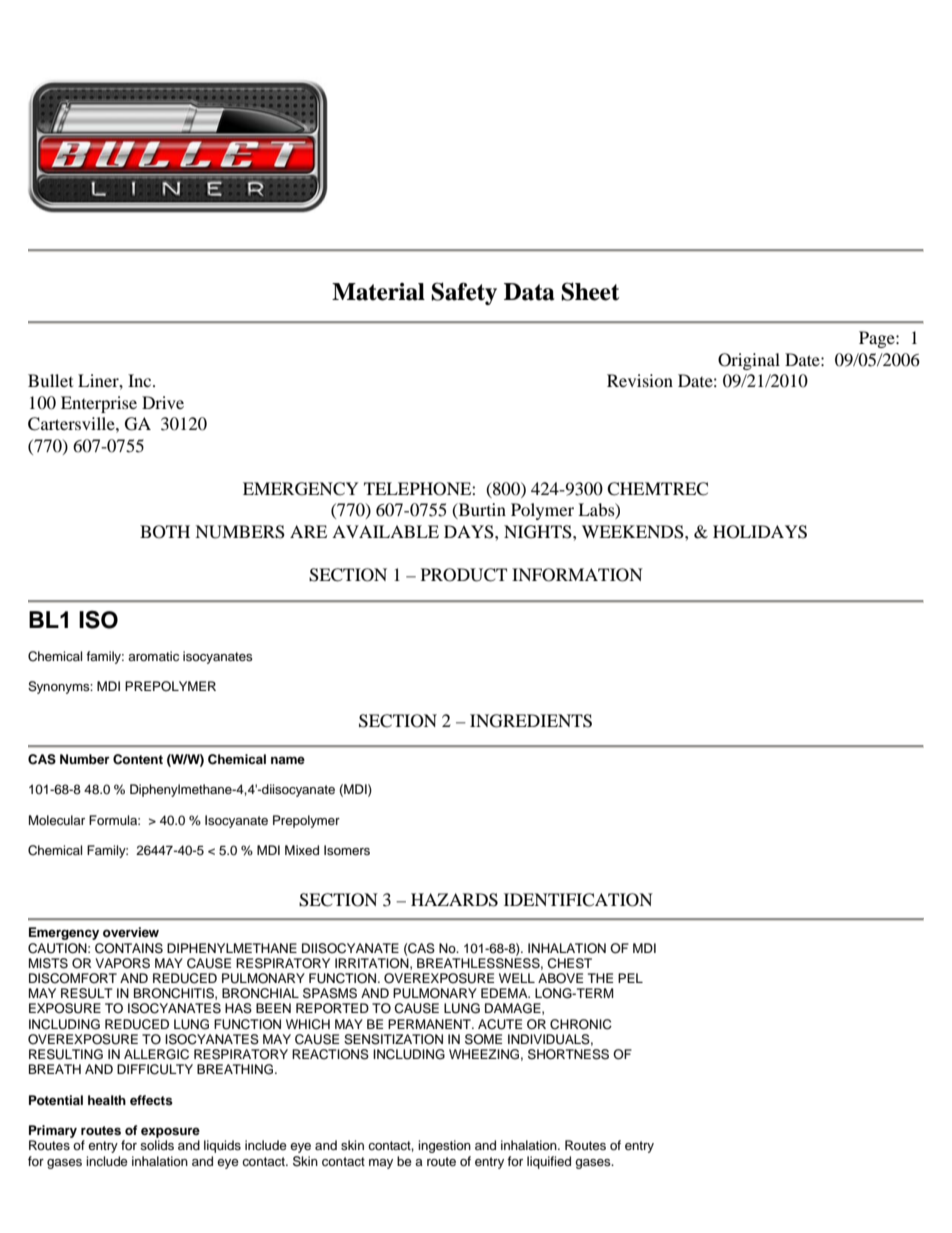 This document has height=1233, width=952. What do you see at coordinates (531, 721) in the document?
I see `INGREDIENTS` at bounding box center [531, 721].
